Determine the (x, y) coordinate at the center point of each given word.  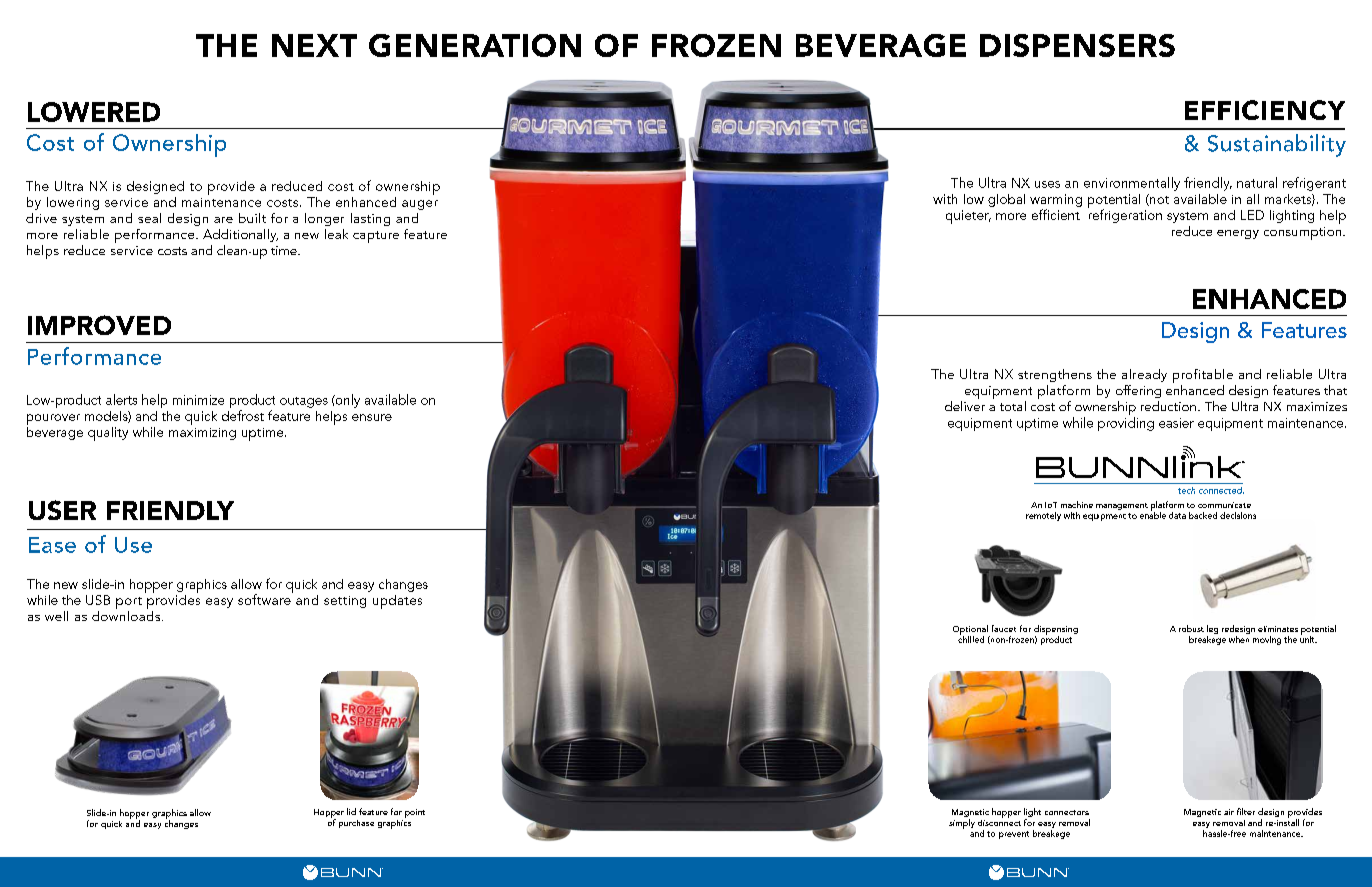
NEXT (314, 45)
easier (1176, 423)
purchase (356, 824)
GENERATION (475, 45)
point (415, 813)
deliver (965, 406)
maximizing (202, 434)
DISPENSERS (1077, 45)
